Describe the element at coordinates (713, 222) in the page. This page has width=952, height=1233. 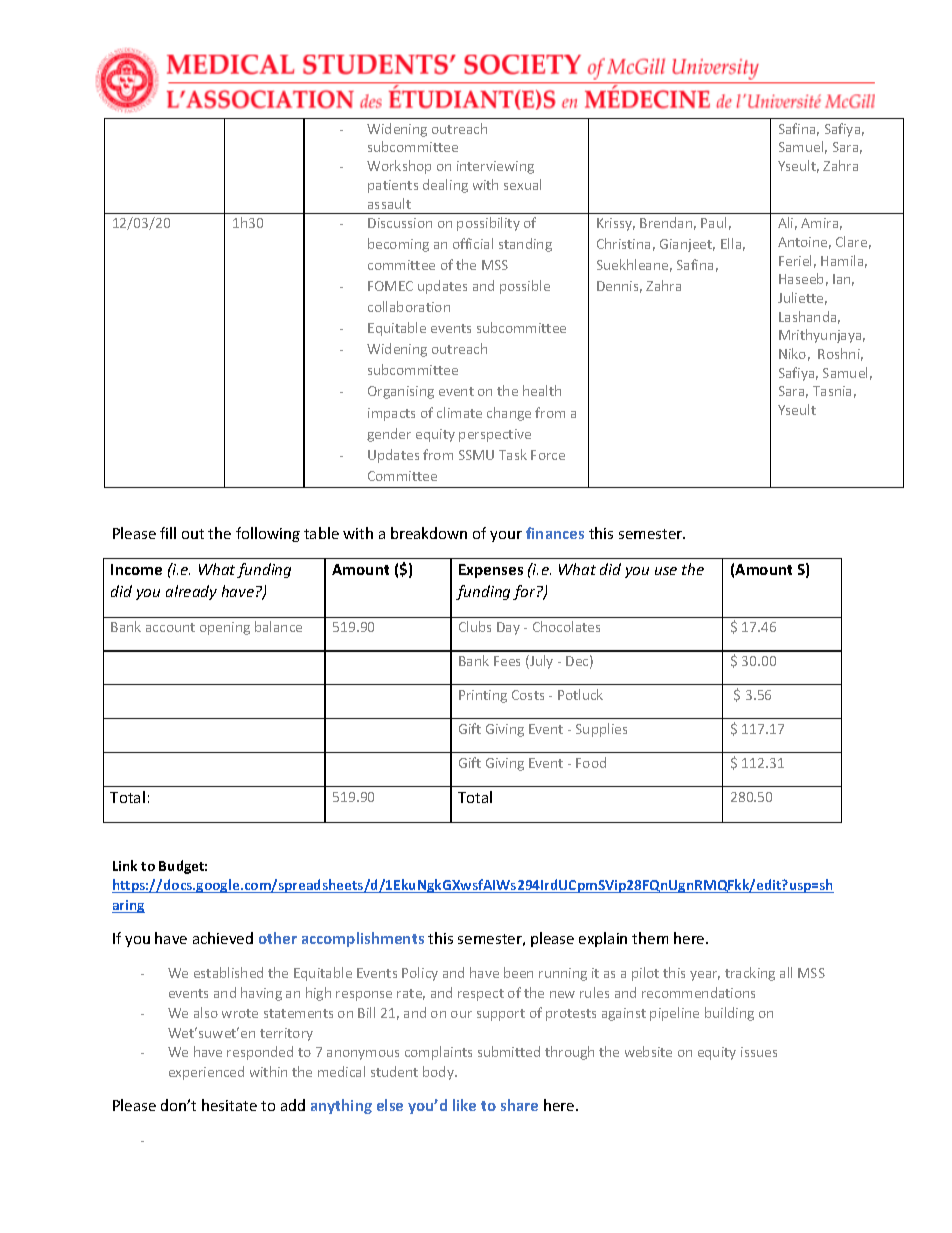
I see `Paul` at that location.
